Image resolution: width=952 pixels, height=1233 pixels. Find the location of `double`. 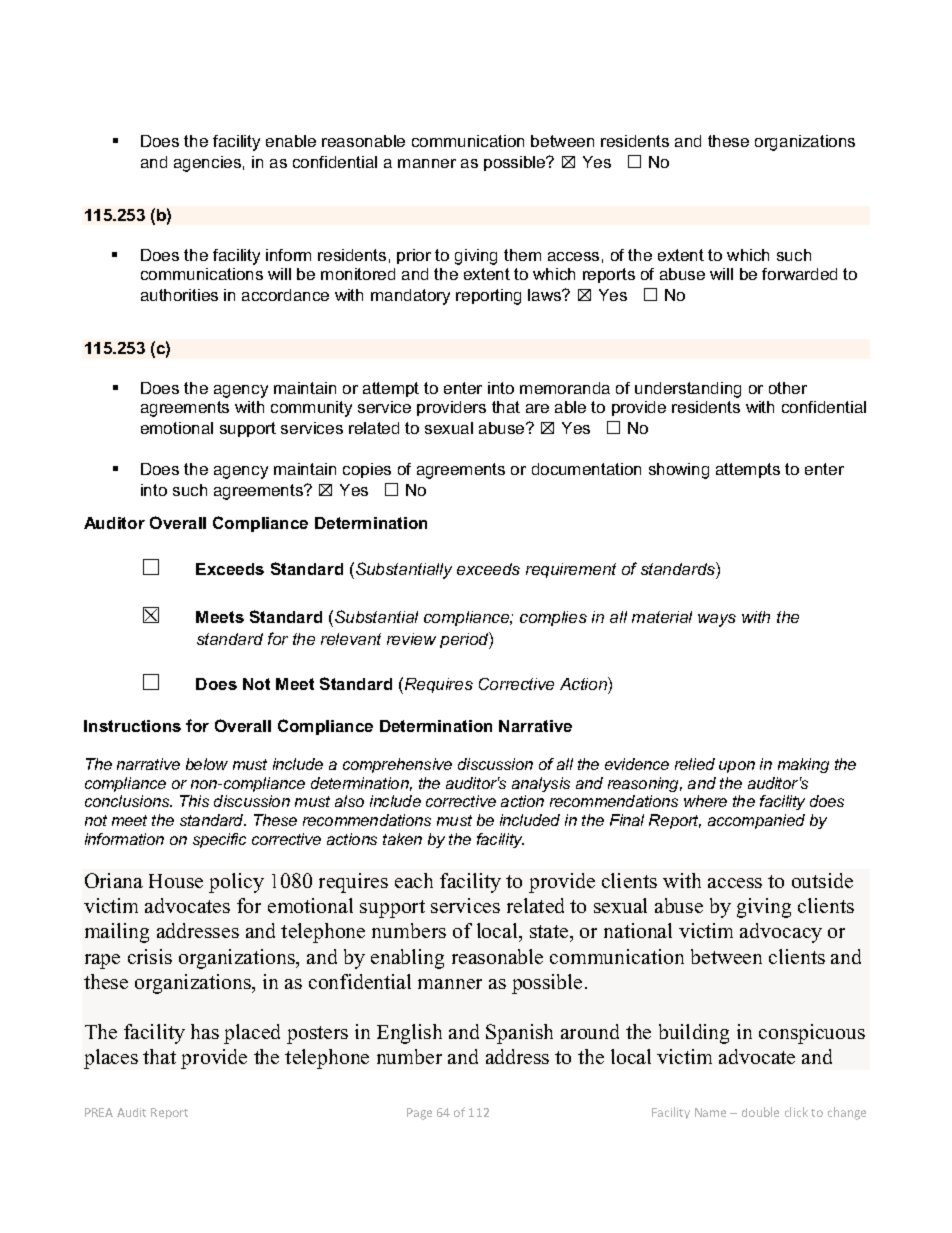

double is located at coordinates (760, 1112).
